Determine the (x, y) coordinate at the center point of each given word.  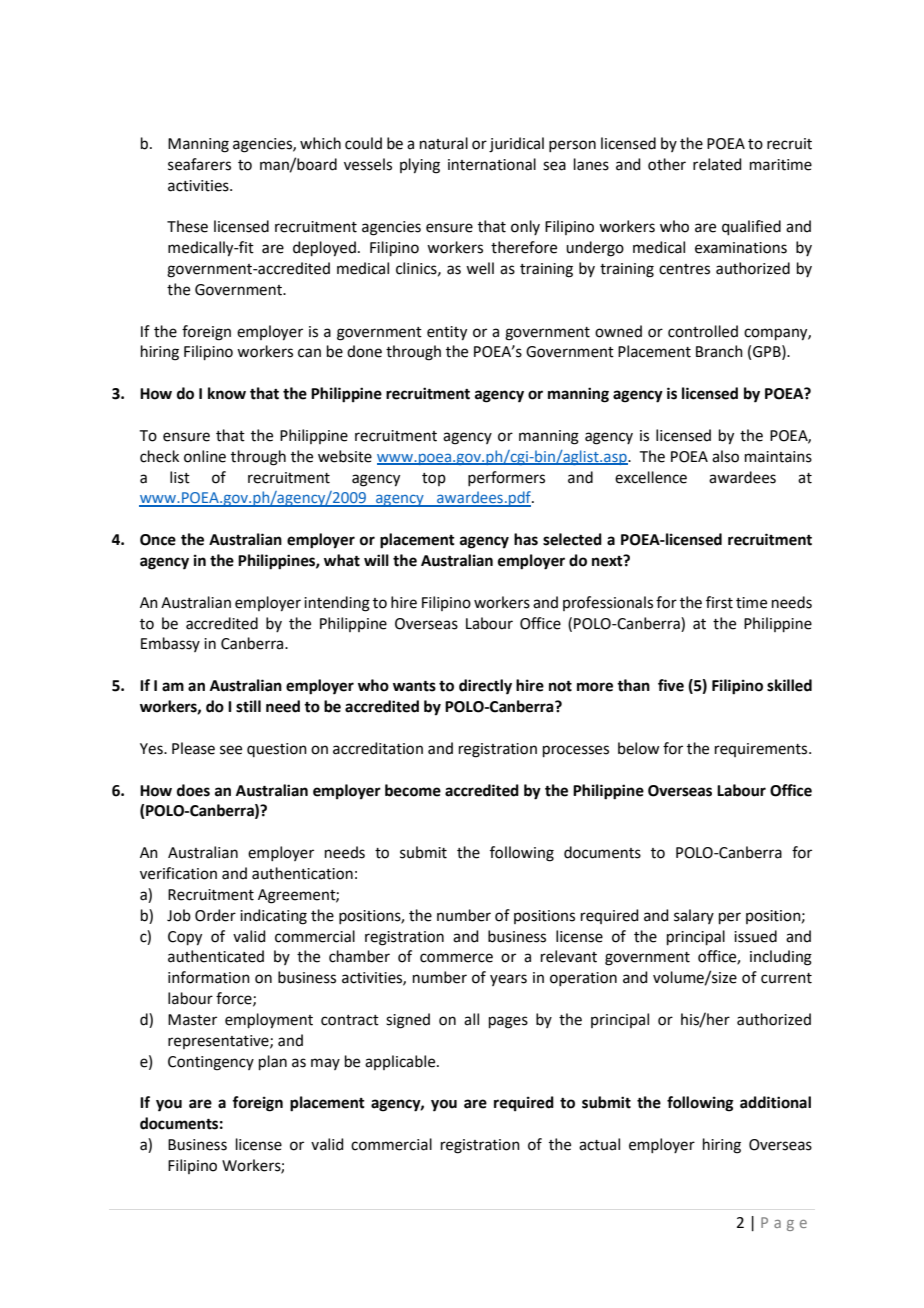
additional (775, 1102)
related (717, 164)
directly (485, 687)
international (492, 164)
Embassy (170, 644)
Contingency (211, 1063)
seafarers (199, 164)
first (719, 602)
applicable (401, 1062)
